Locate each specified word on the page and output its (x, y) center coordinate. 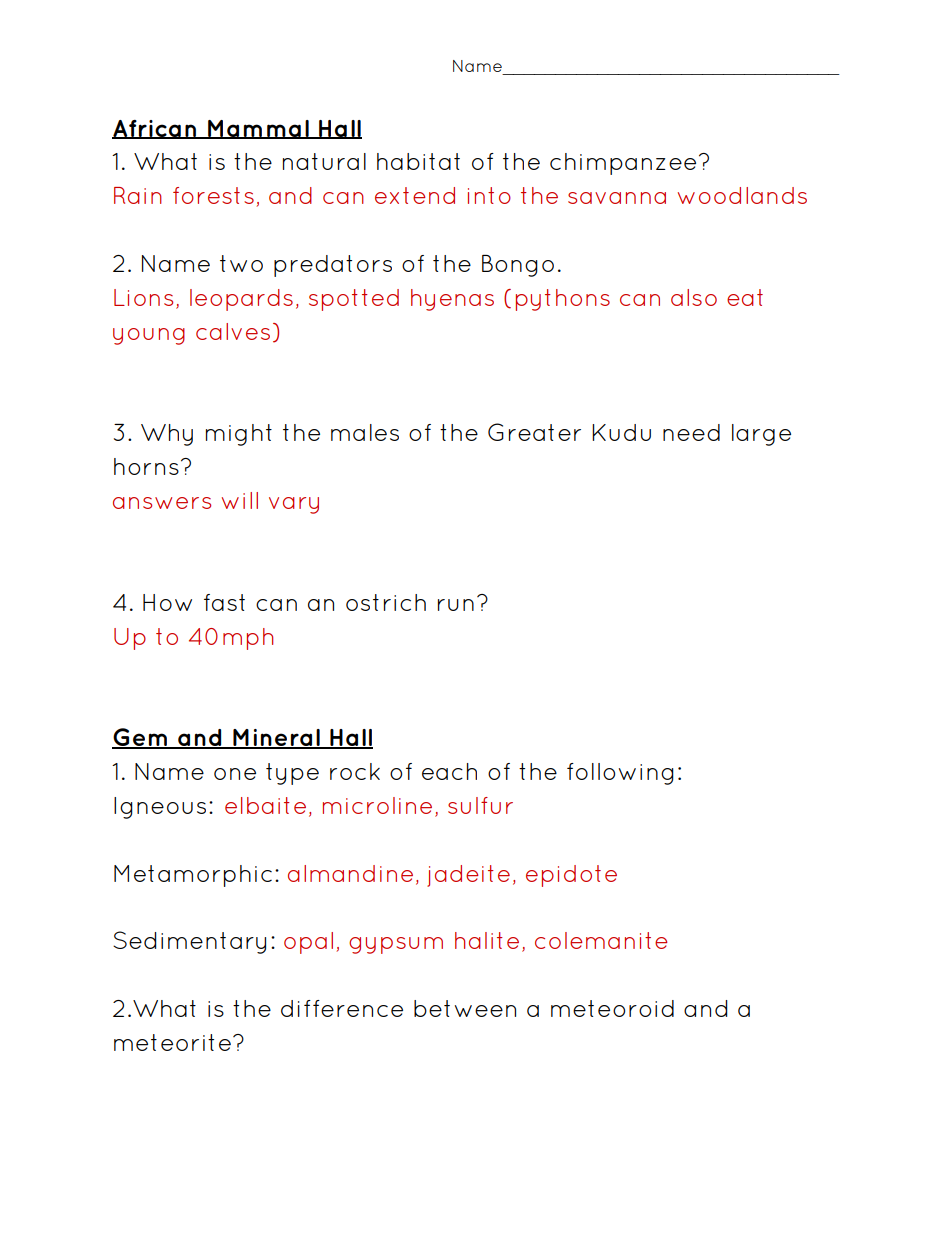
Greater (534, 432)
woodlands (742, 195)
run (456, 605)
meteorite (172, 1042)
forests (213, 195)
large (761, 435)
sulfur (480, 805)
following (620, 774)
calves (233, 331)
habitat (418, 161)
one (235, 774)
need (691, 432)
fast (224, 602)
